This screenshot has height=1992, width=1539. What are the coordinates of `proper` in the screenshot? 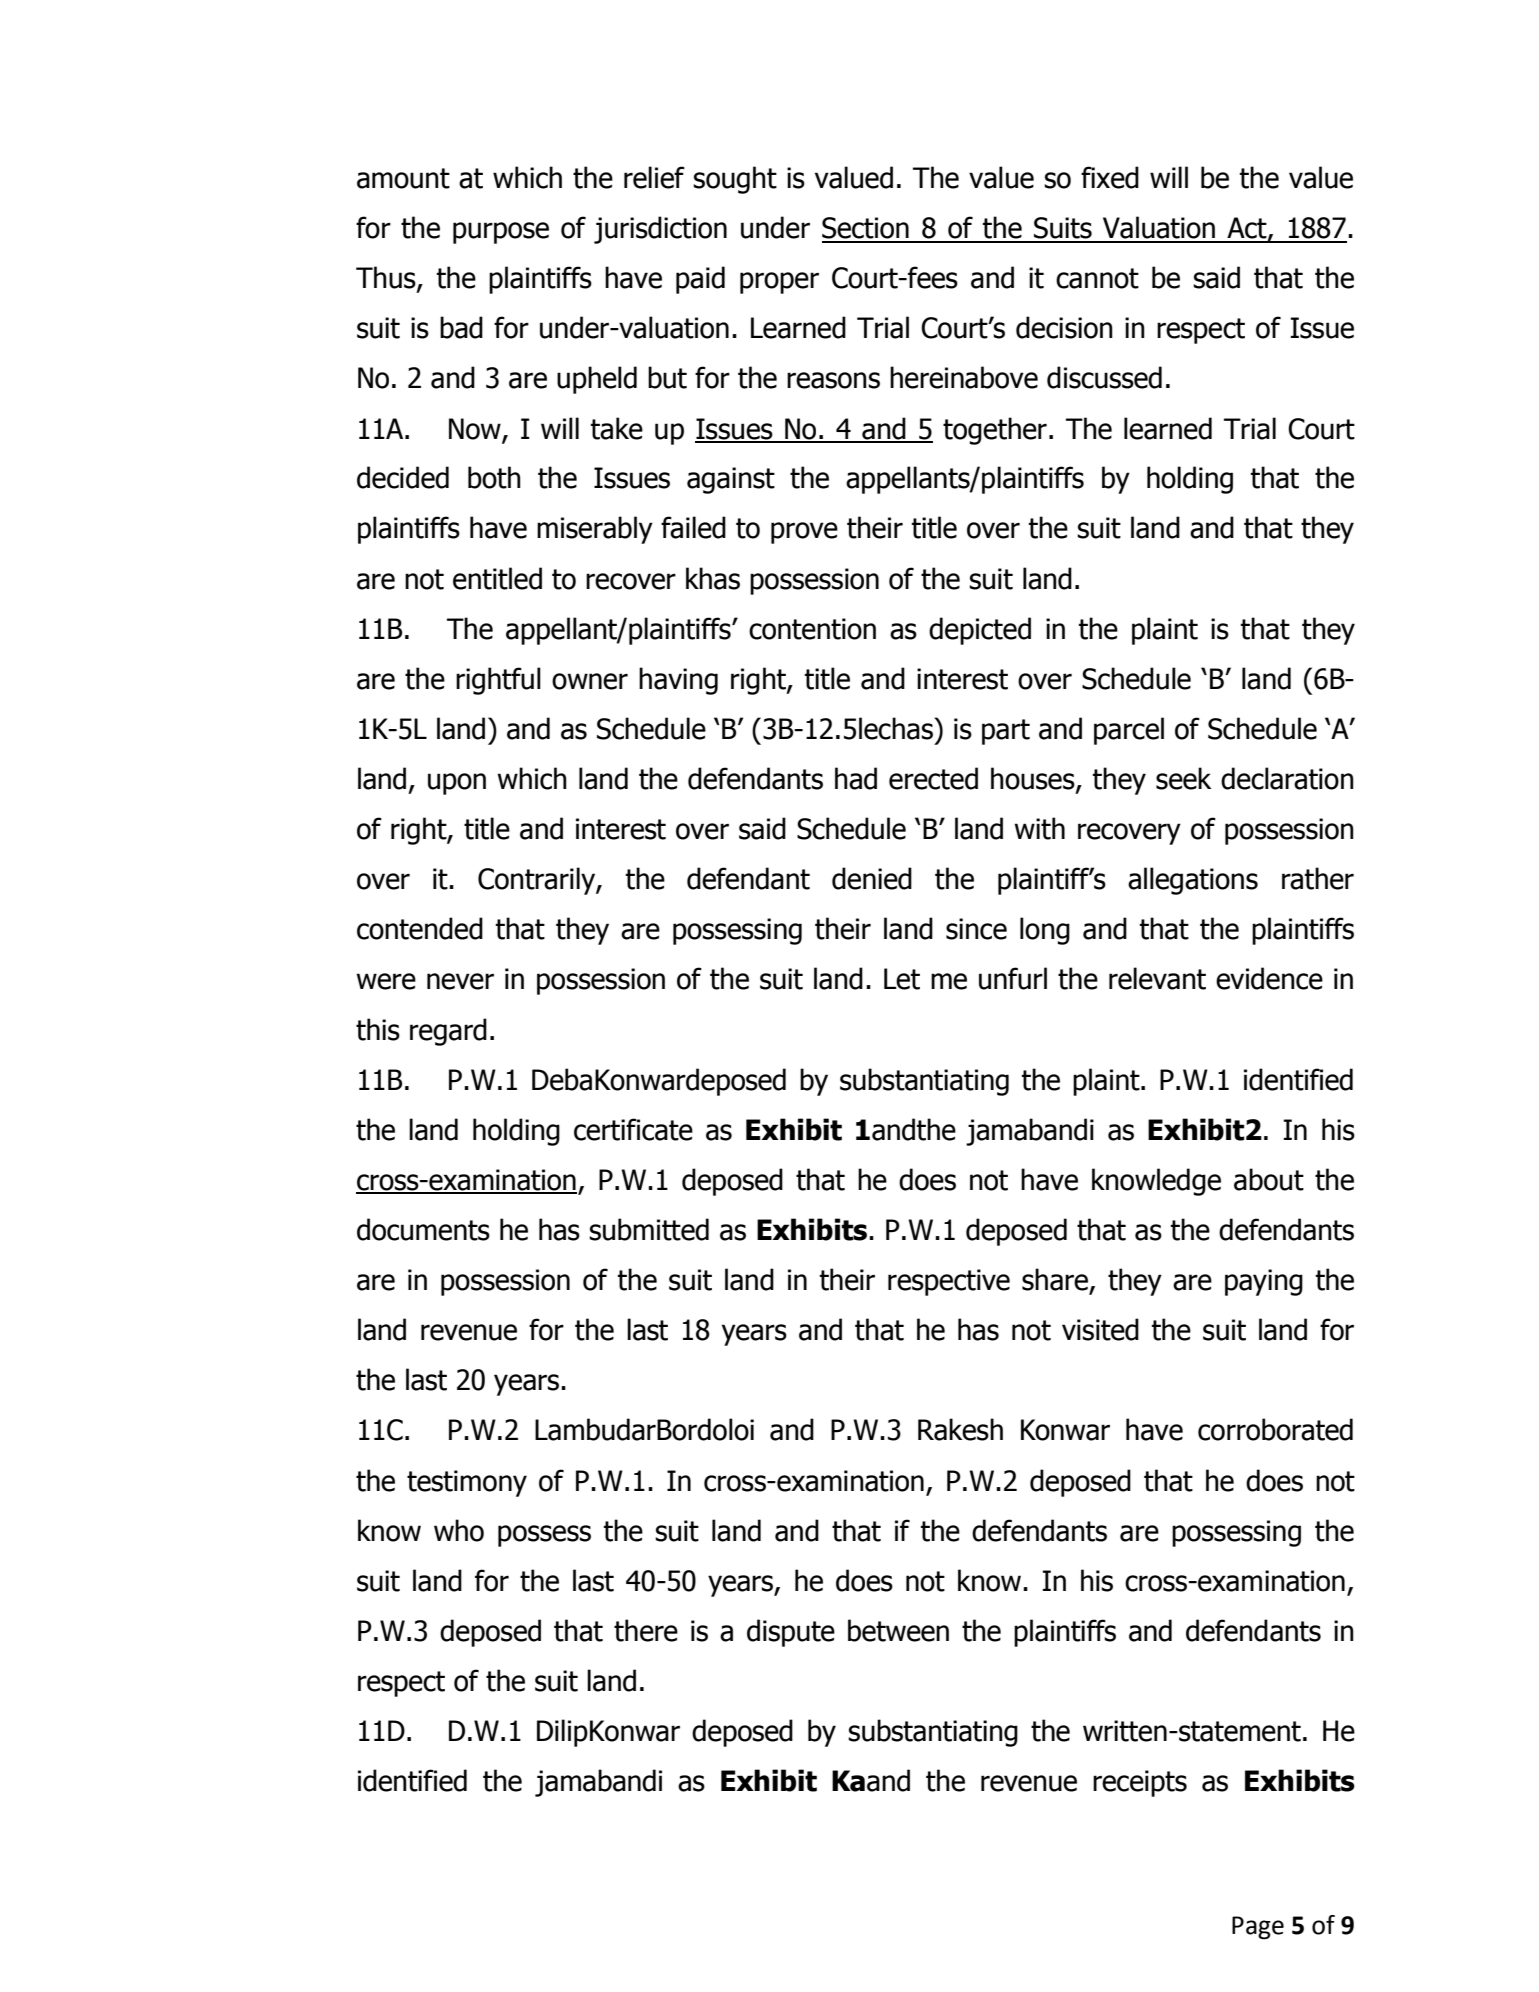 It's located at (779, 283).
